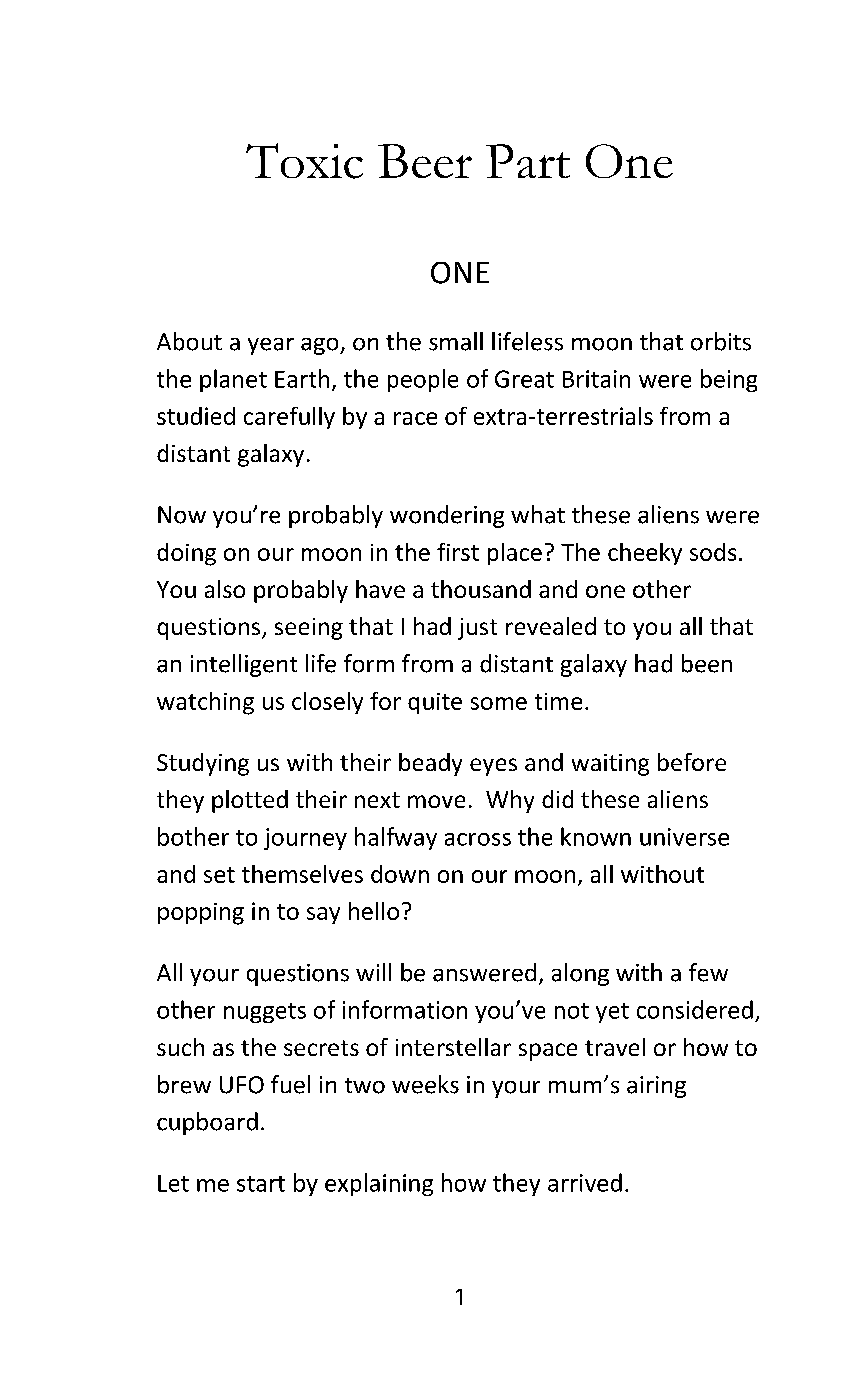 The width and height of the screenshot is (868, 1389). What do you see at coordinates (400, 874) in the screenshot?
I see `down` at bounding box center [400, 874].
